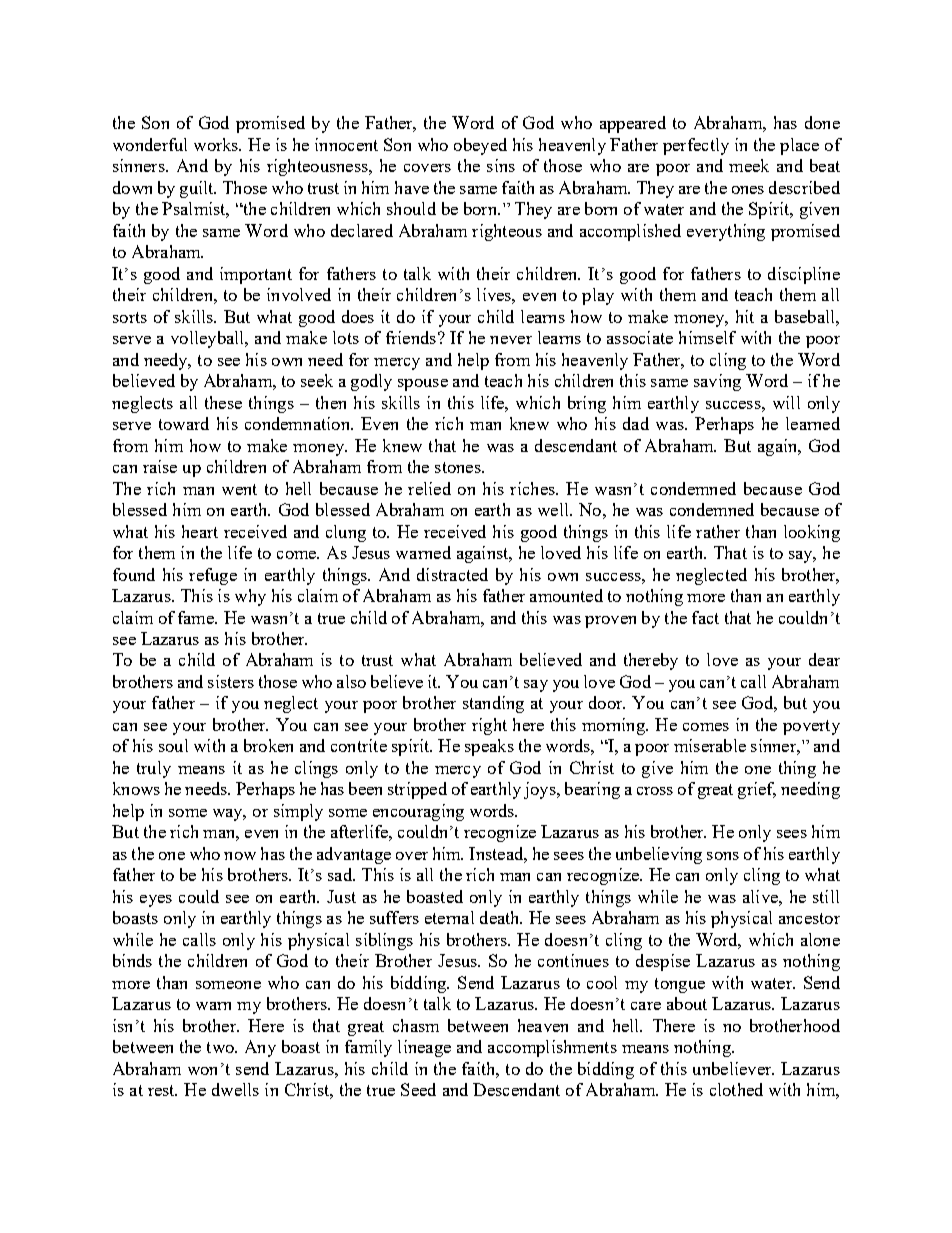 The height and width of the screenshot is (1233, 952). Describe the element at coordinates (452, 574) in the screenshot. I see `distracted` at that location.
